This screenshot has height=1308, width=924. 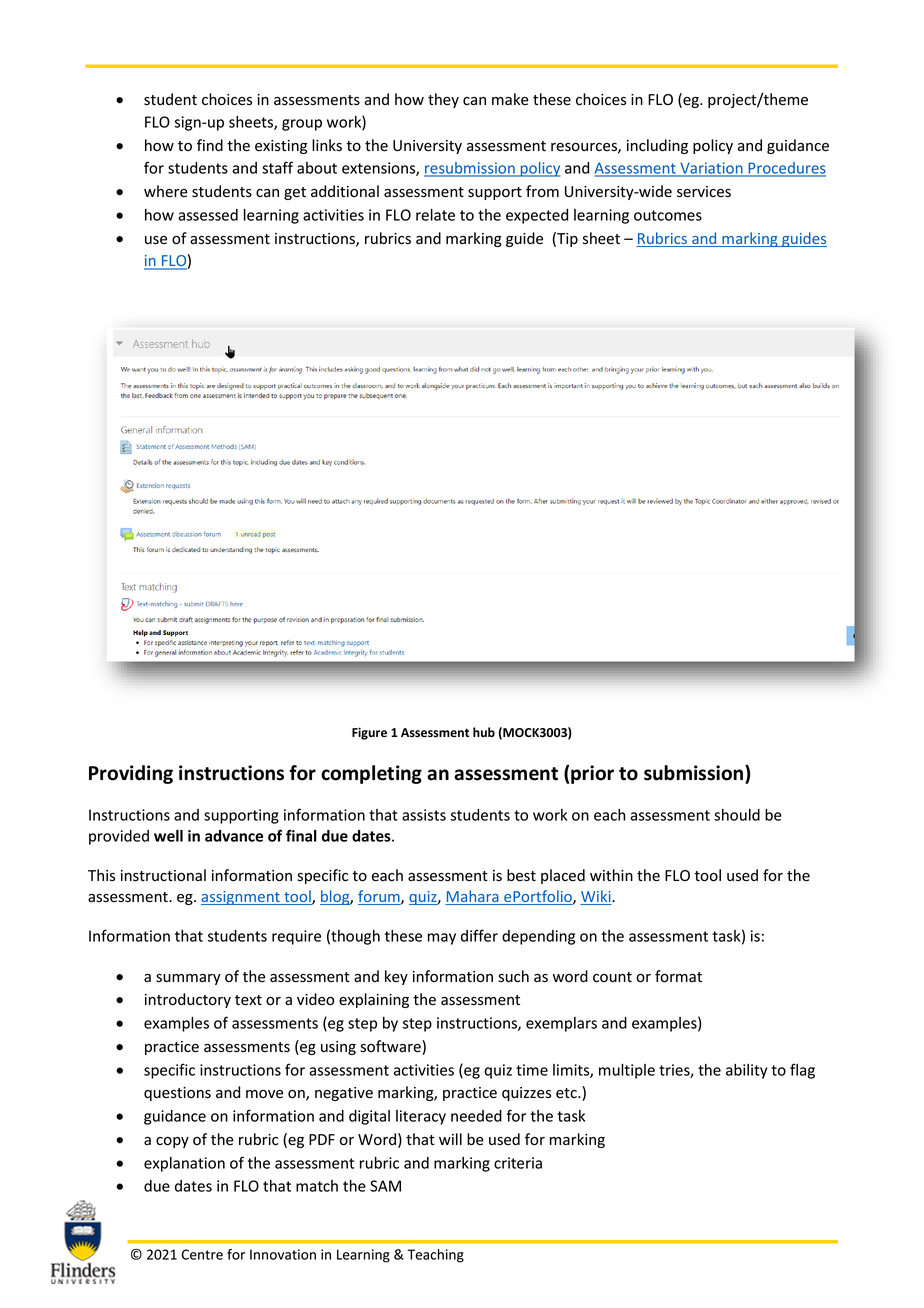 I want to click on they, so click(x=443, y=100).
